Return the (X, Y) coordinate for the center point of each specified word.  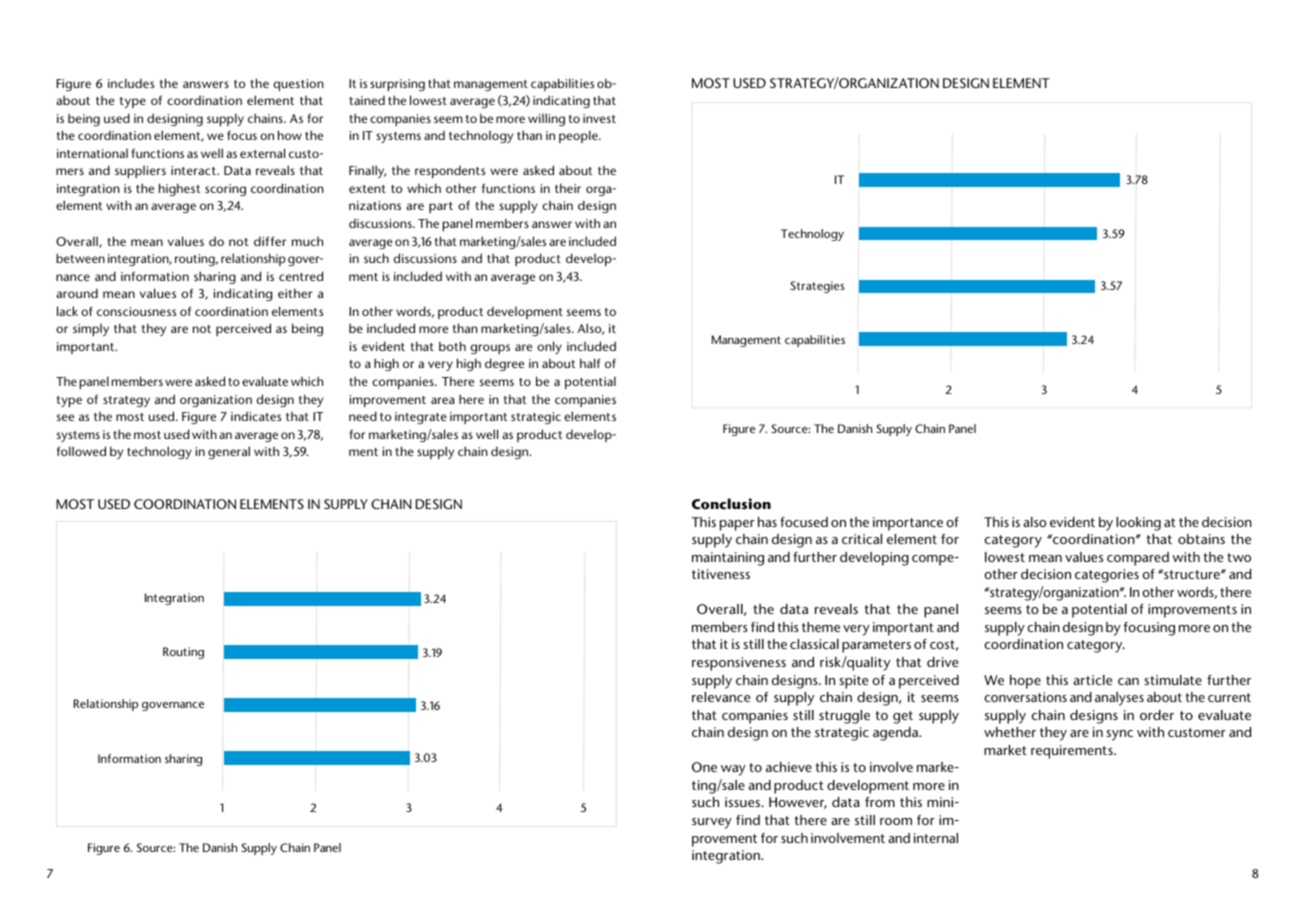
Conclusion (731, 504)
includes (131, 83)
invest (599, 118)
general (229, 452)
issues (744, 802)
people (579, 136)
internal (936, 838)
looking (1138, 524)
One (704, 767)
